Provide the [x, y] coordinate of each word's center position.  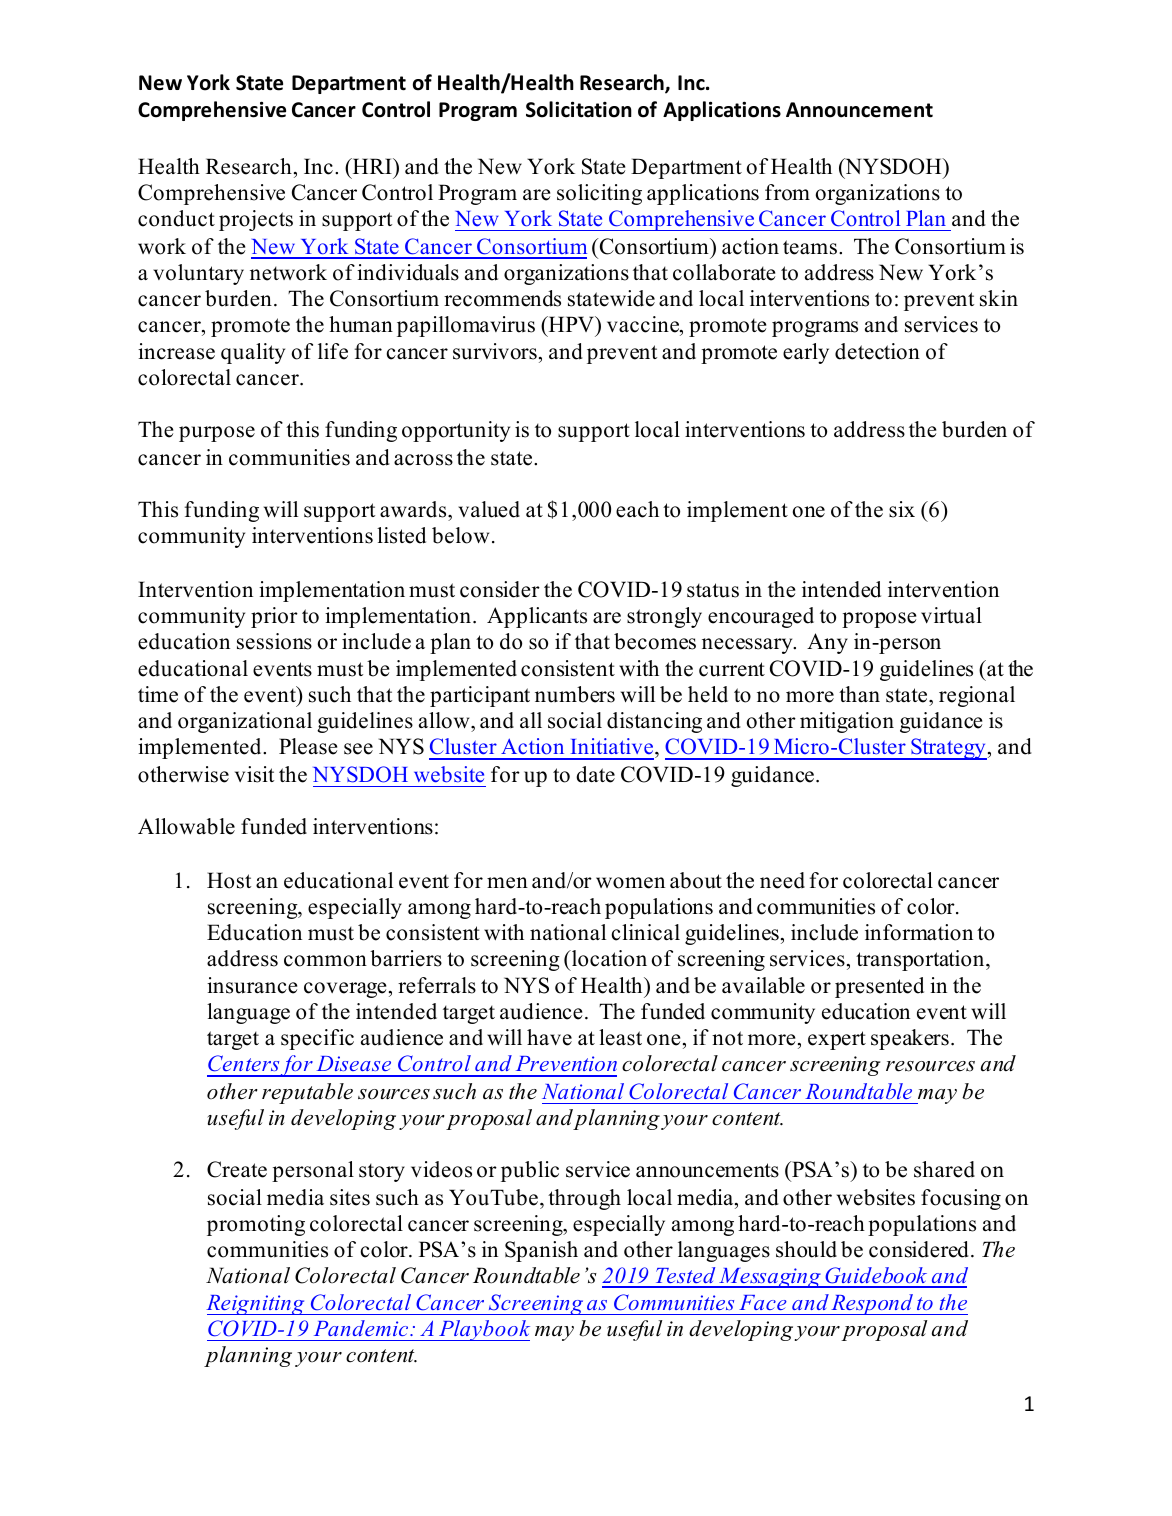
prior [274, 617]
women [630, 883]
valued [489, 509]
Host [229, 880]
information [919, 932]
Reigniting [256, 1305]
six [902, 509]
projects [256, 220]
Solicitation [579, 109]
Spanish [541, 1251]
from [787, 192]
